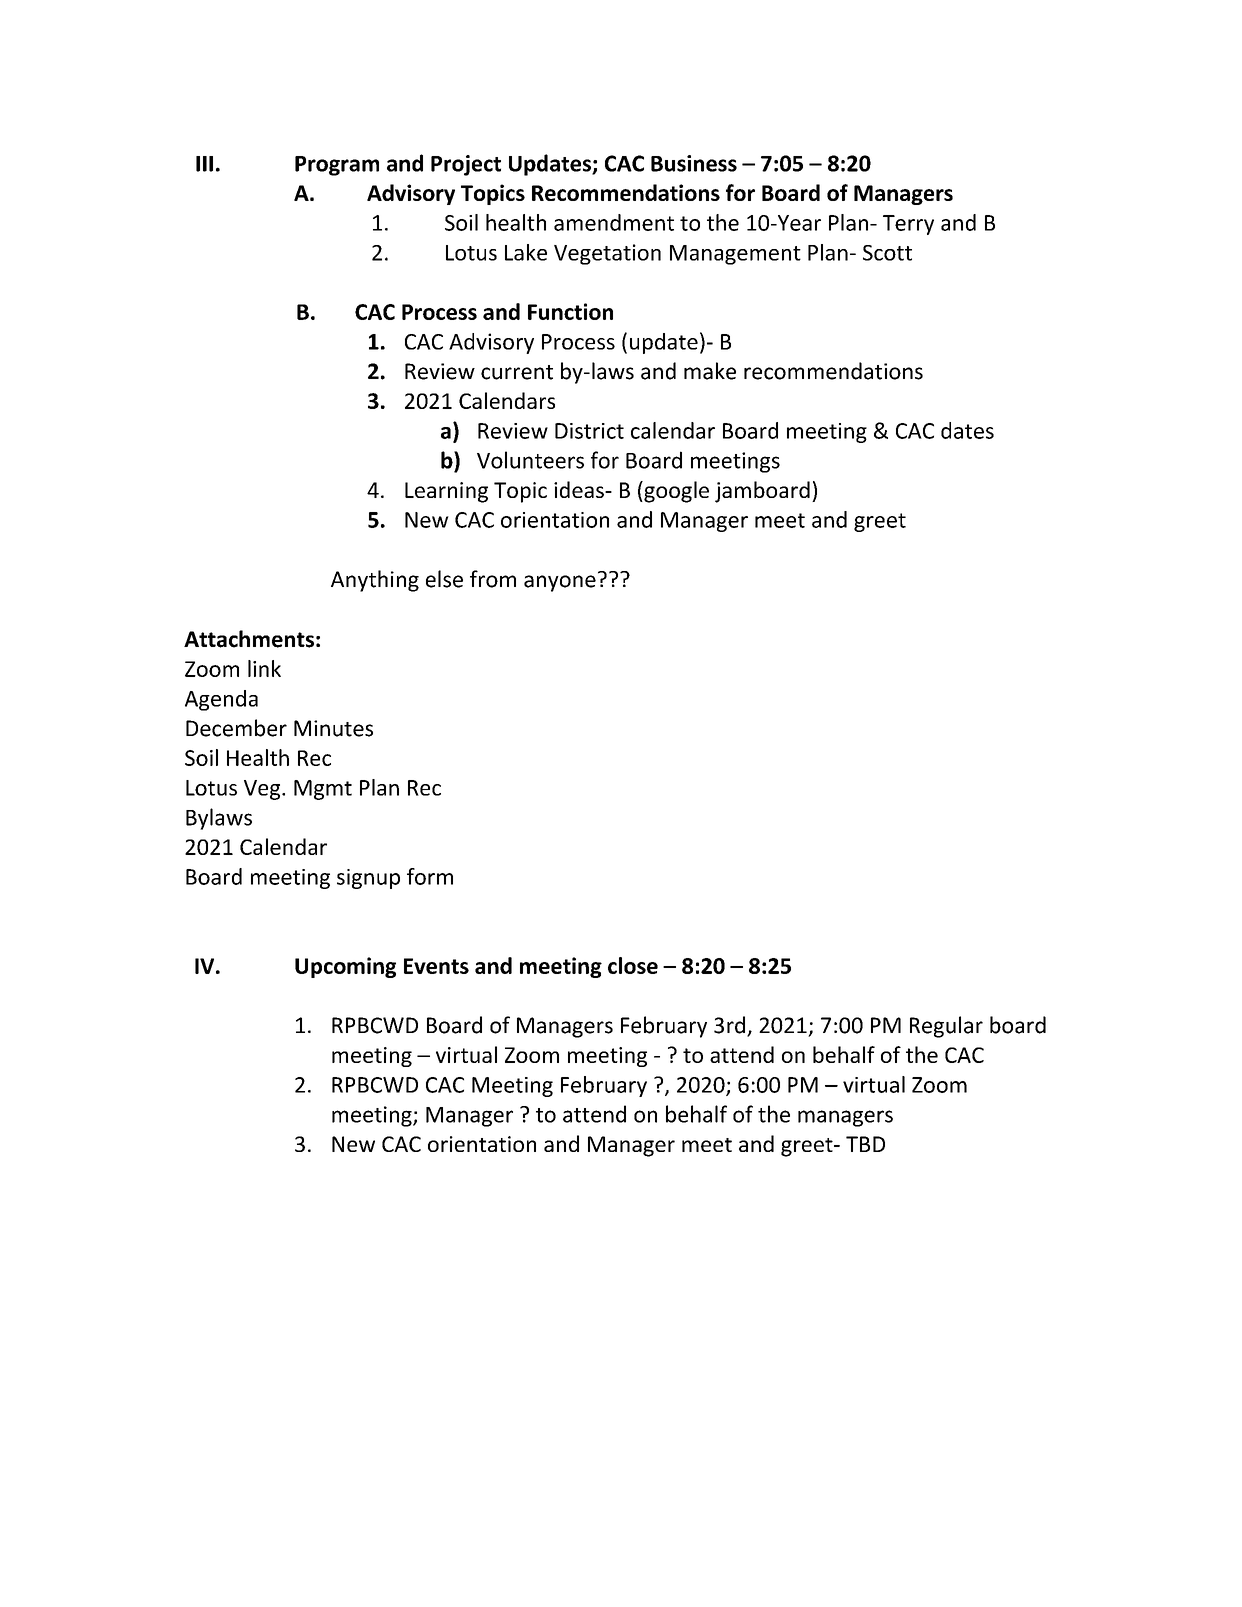 Image resolution: width=1242 pixels, height=1607 pixels. What do you see at coordinates (735, 255) in the image?
I see `Management` at bounding box center [735, 255].
